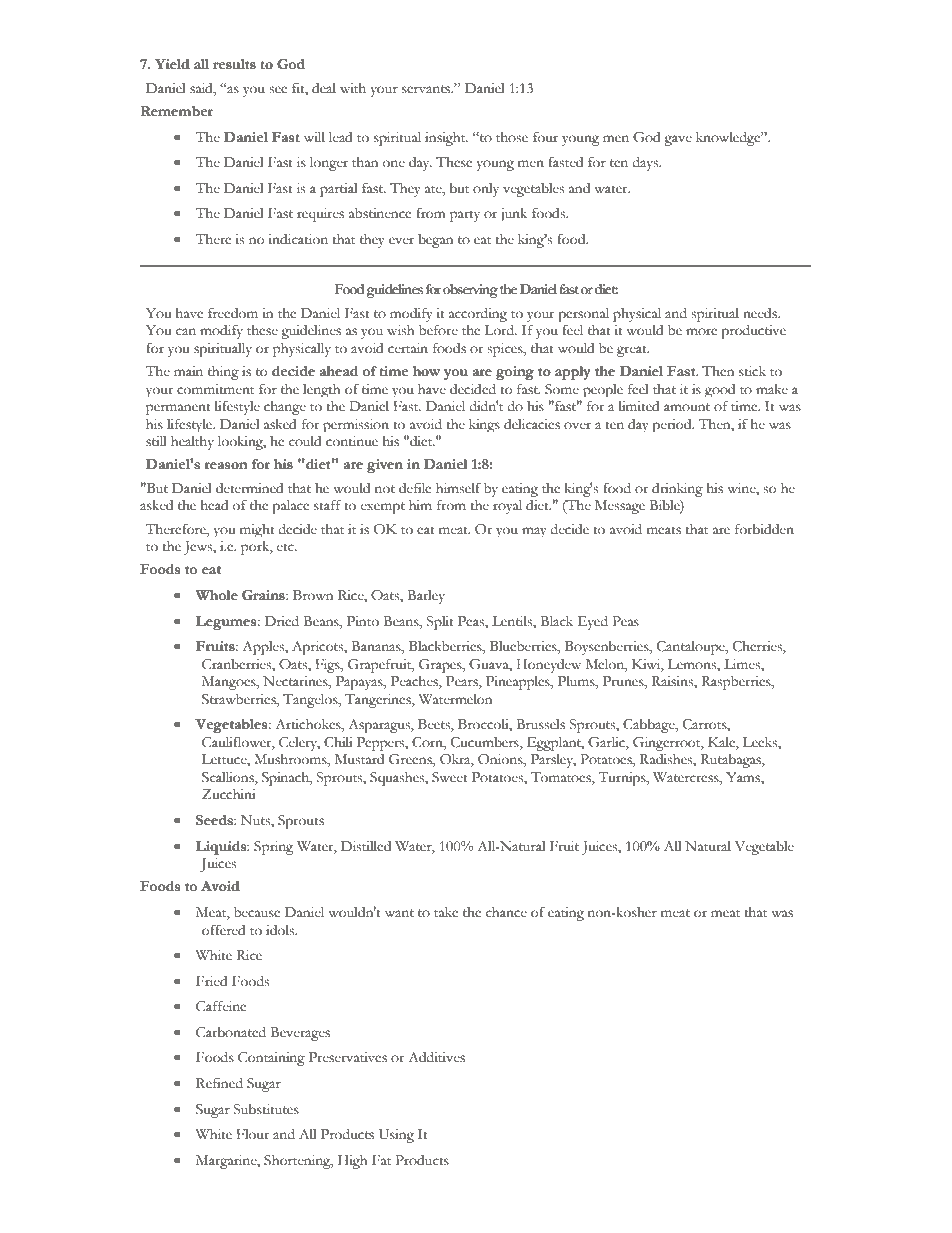 Image resolution: width=952 pixels, height=1233 pixels. I want to click on insight, so click(446, 139).
